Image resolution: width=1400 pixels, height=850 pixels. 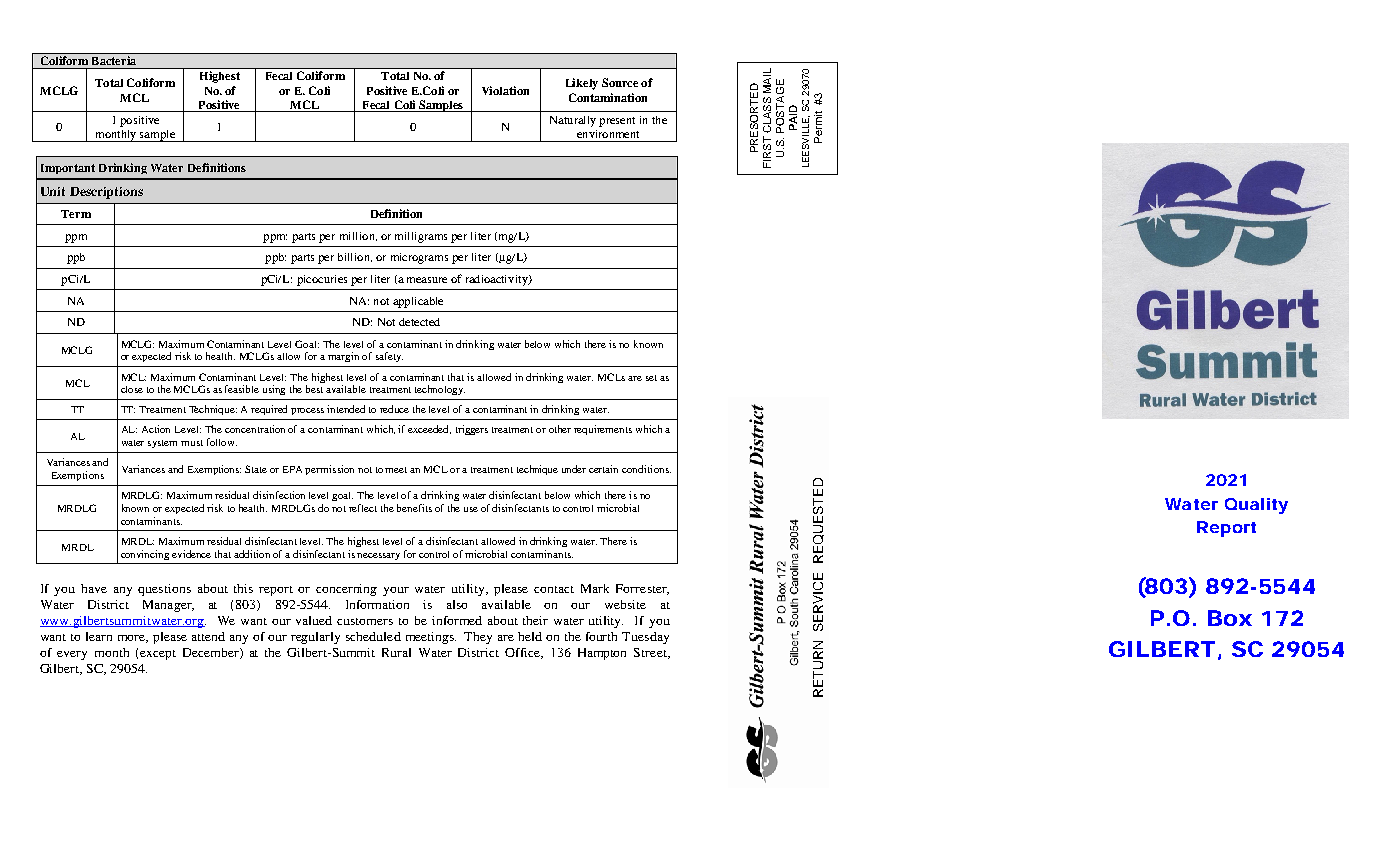 I want to click on Contamination, so click(x=608, y=97).
